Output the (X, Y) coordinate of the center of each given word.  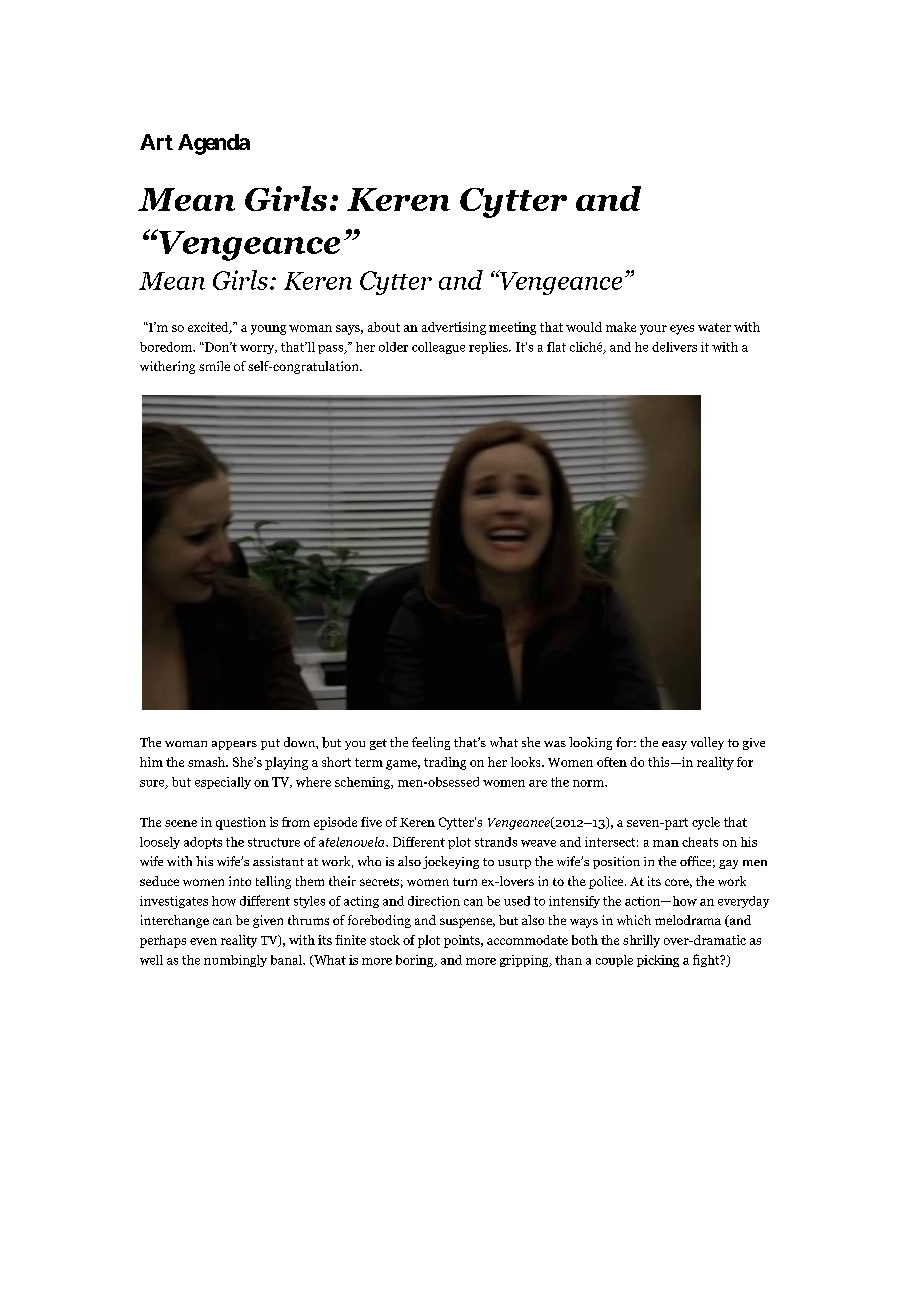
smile (214, 366)
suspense (467, 923)
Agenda (214, 144)
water (714, 327)
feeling (431, 743)
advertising (454, 328)
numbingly (235, 961)
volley (707, 743)
